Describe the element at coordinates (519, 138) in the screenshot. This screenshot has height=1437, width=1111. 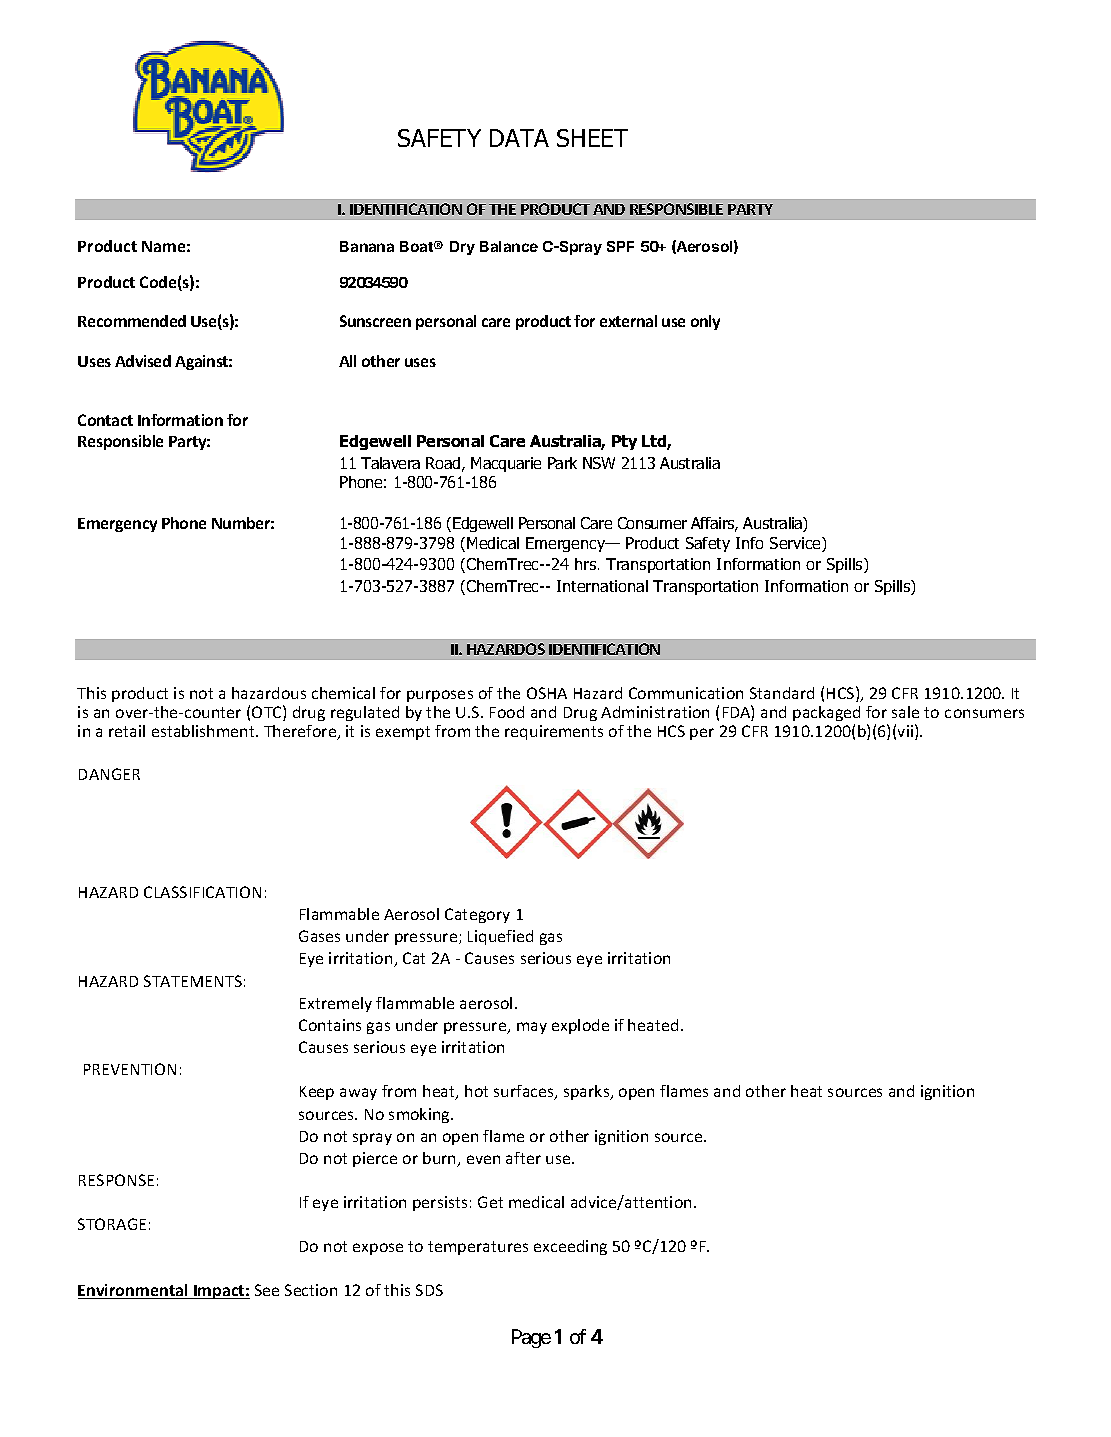
I see `DATA` at that location.
